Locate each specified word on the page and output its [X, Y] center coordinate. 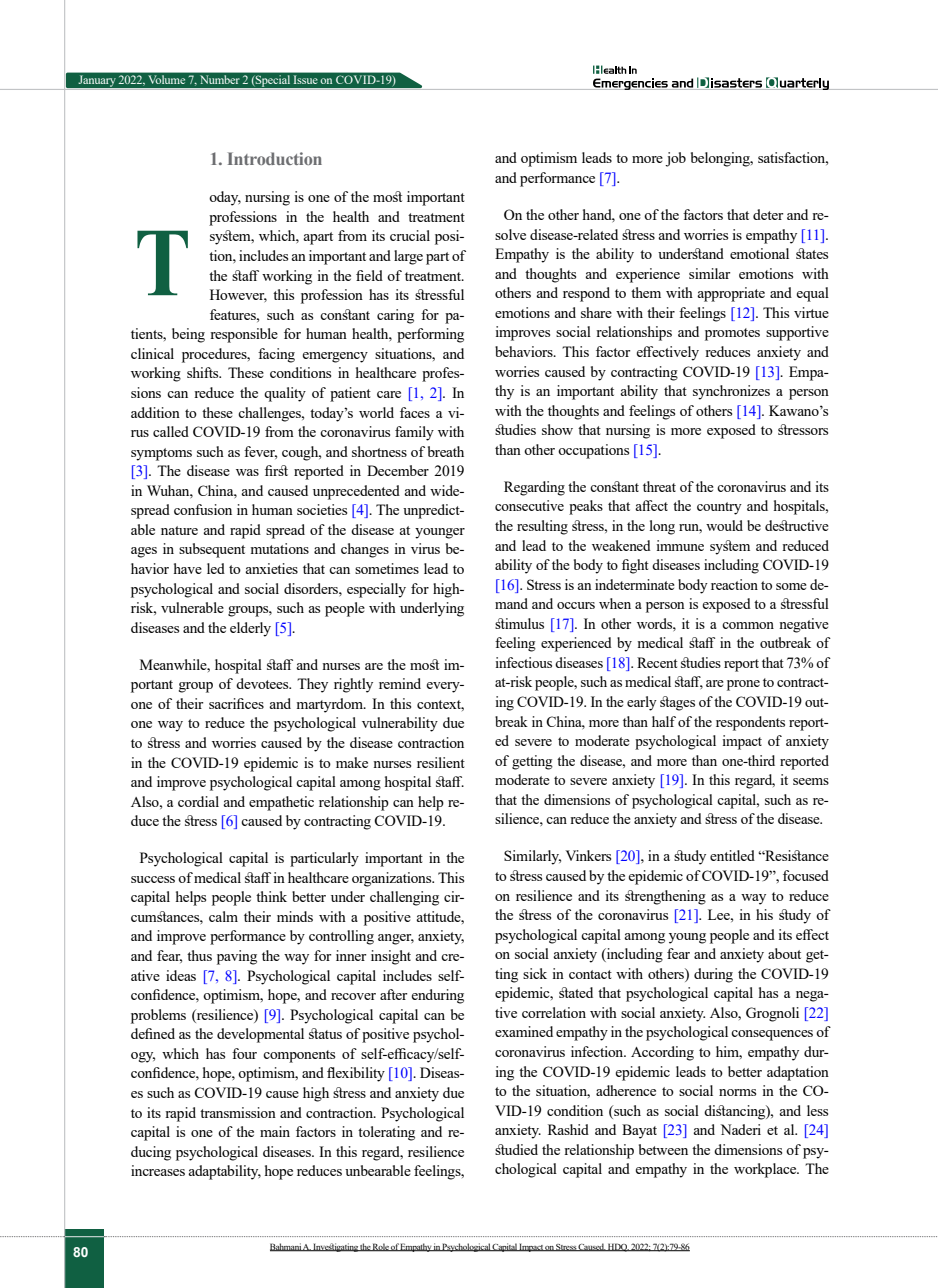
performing [430, 335]
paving [237, 957]
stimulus [519, 623]
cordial [198, 801]
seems [811, 781]
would [724, 525]
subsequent [212, 550]
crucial [410, 235]
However [238, 295]
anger [396, 939]
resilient [441, 762]
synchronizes [731, 392]
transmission [238, 1112]
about [784, 953]
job [675, 159]
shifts [204, 372]
